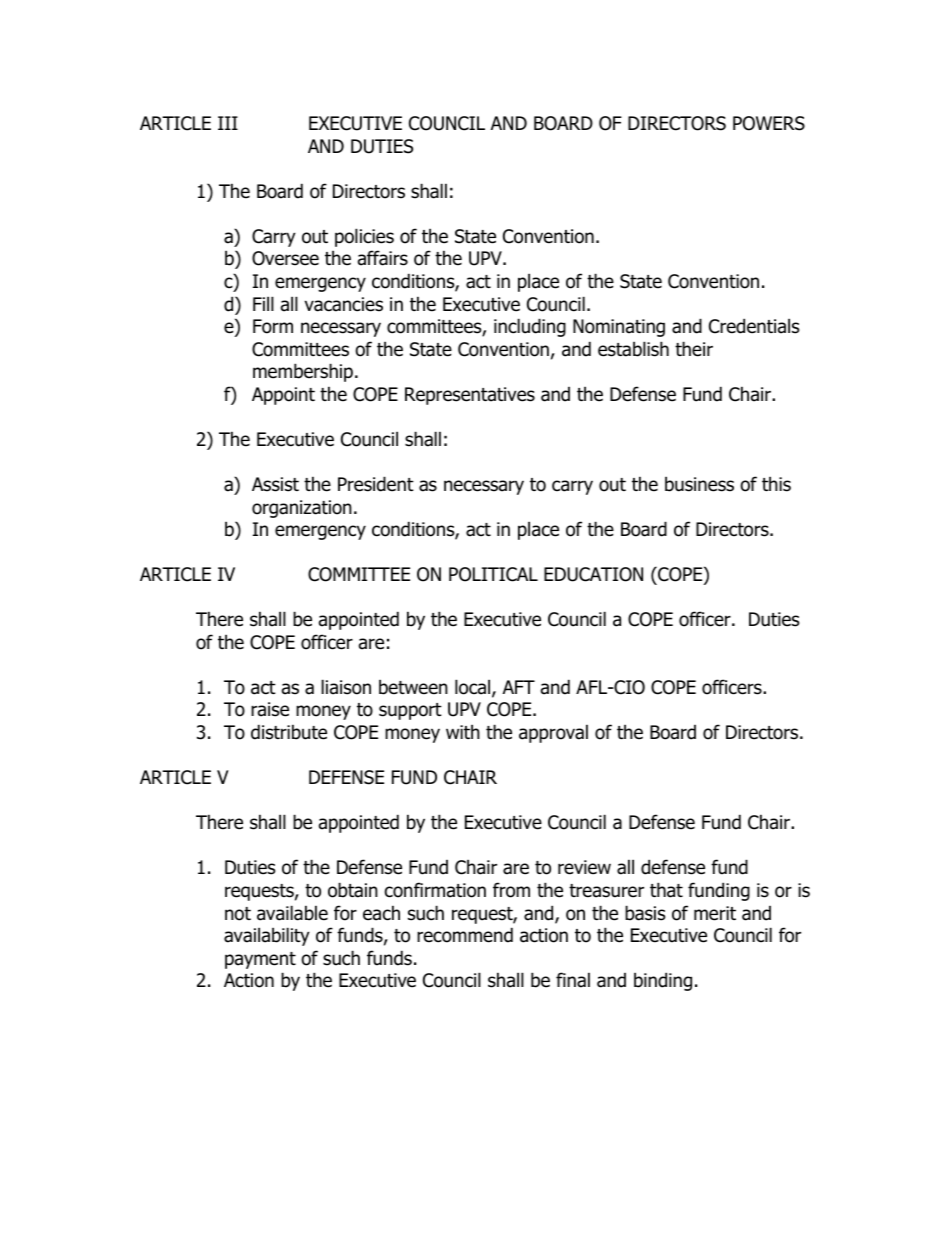 The height and width of the image is (1233, 952). I want to click on that, so click(666, 890).
